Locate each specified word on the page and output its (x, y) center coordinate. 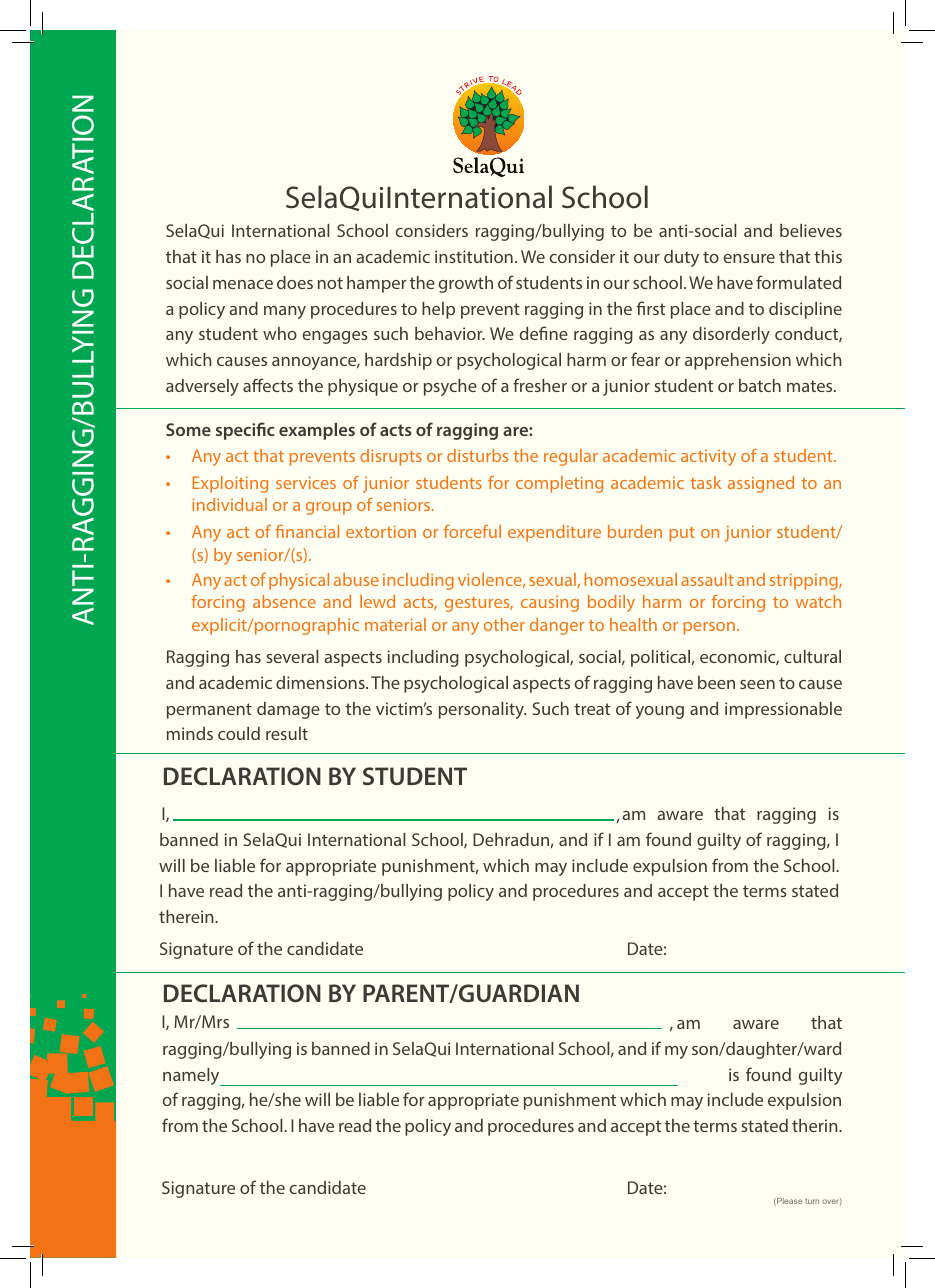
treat (592, 709)
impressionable (783, 710)
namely (192, 1077)
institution (474, 256)
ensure (749, 258)
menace (243, 284)
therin (816, 1125)
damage (288, 710)
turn (812, 1201)
